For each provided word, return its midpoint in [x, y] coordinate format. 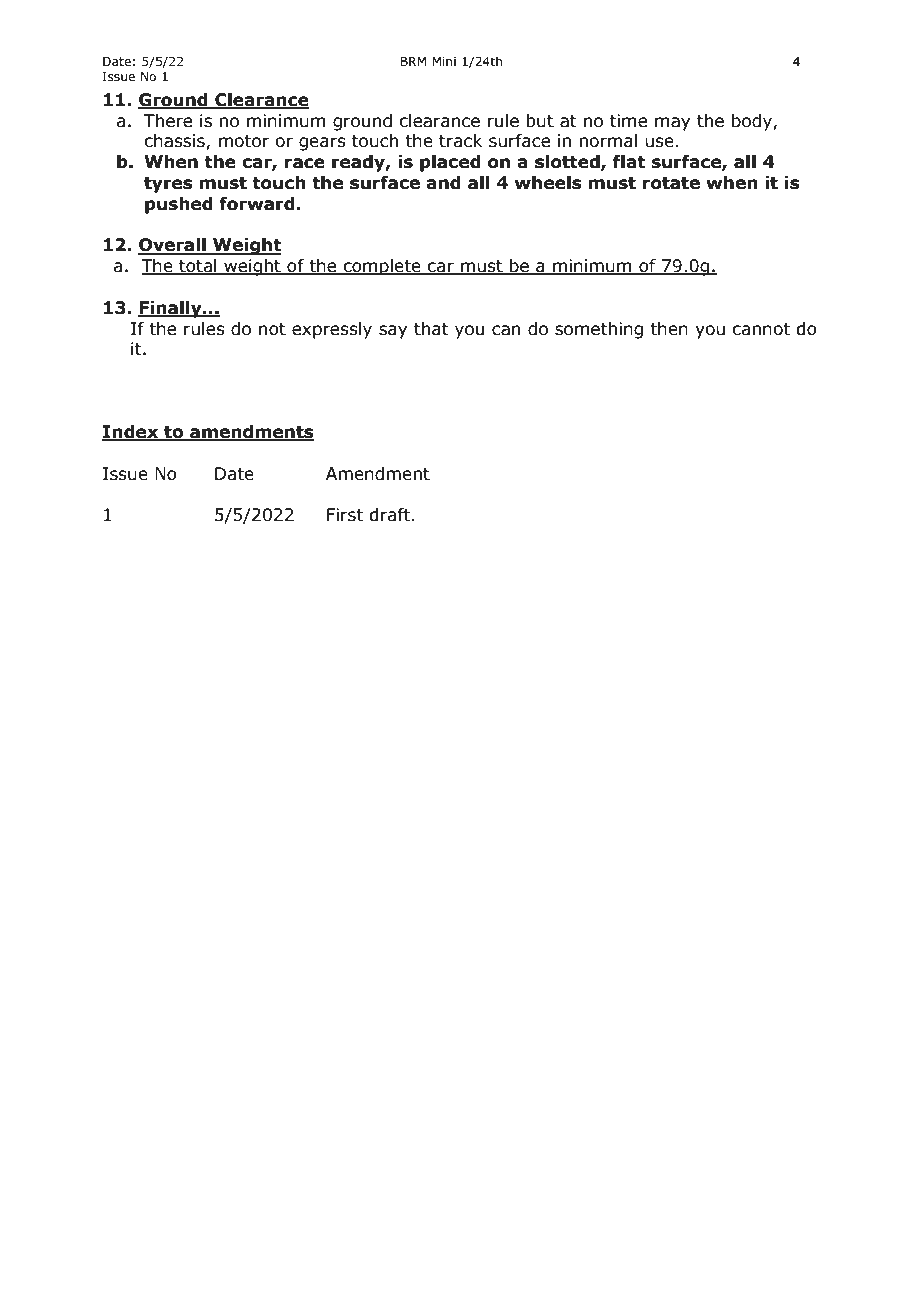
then [669, 329]
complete [382, 267]
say [393, 332]
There [168, 121]
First [345, 515]
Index [131, 433]
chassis [175, 142]
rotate [671, 183]
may [672, 124]
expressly [332, 330]
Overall [173, 246]
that [431, 329]
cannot [761, 329]
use [659, 142]
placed [450, 163]
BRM [413, 61]
